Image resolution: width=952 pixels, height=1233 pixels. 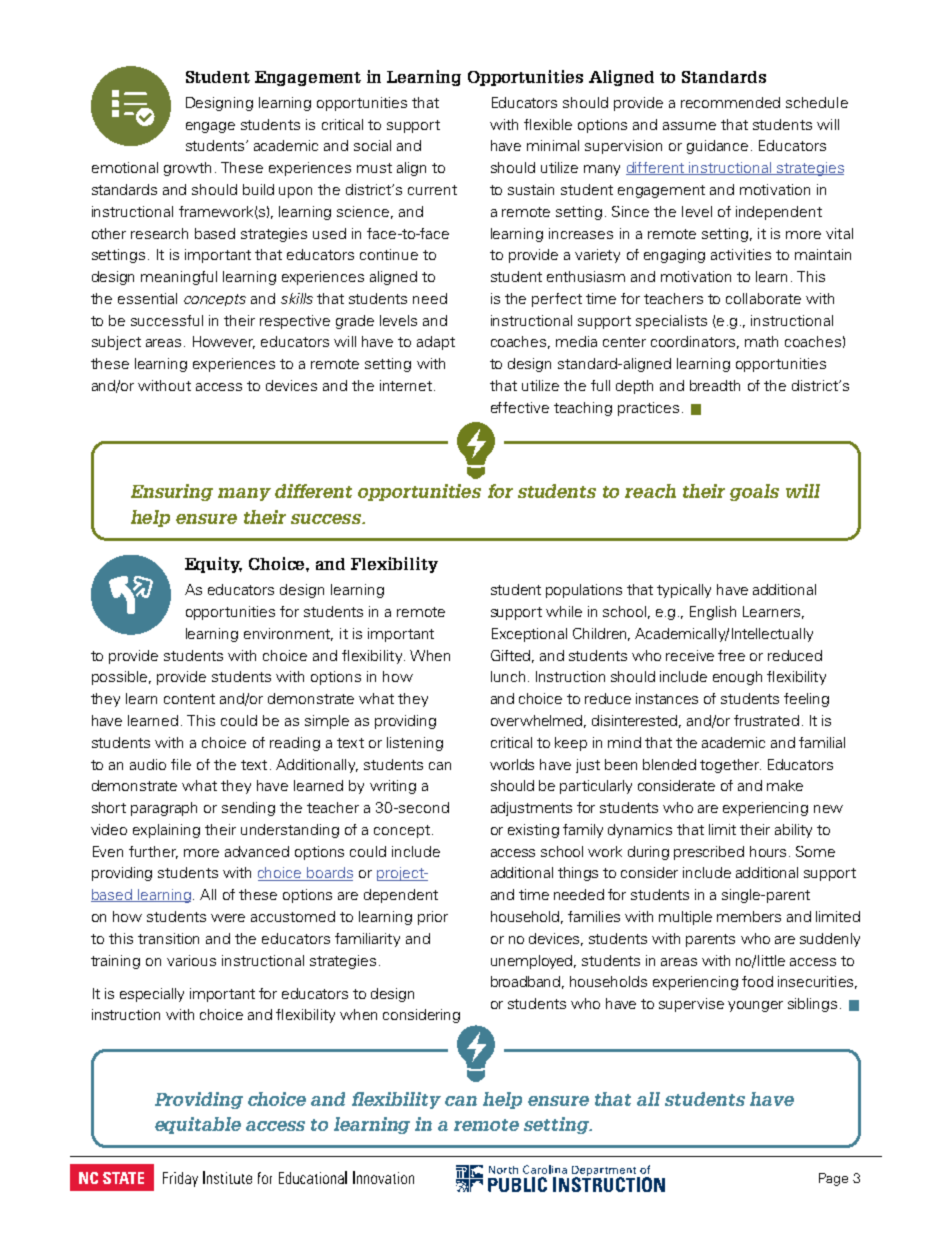 I want to click on breadth, so click(x=715, y=385).
